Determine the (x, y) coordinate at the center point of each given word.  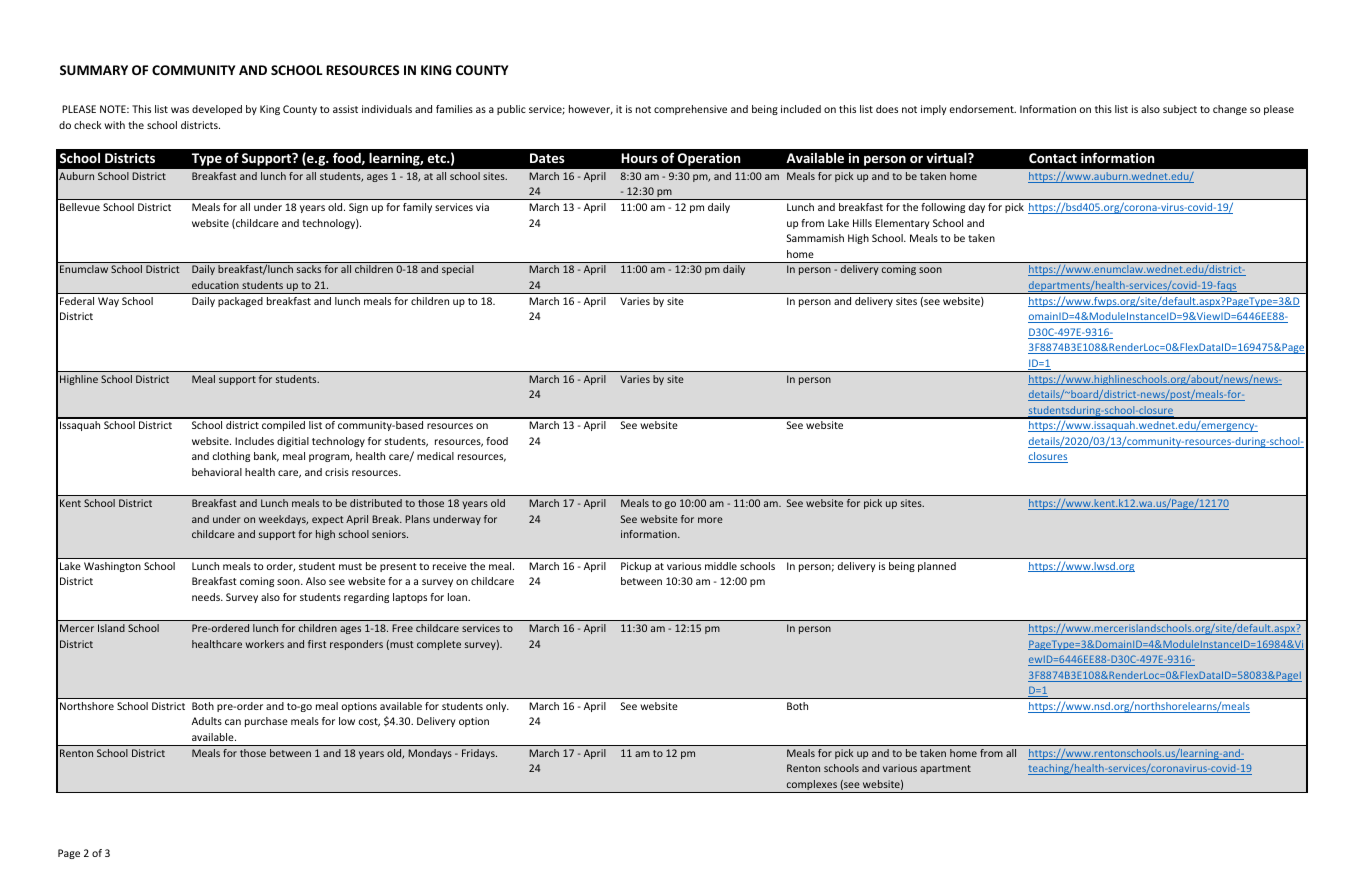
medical (435, 456)
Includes (254, 441)
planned (937, 567)
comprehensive (690, 110)
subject (1180, 110)
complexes (811, 786)
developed (217, 110)
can (233, 722)
